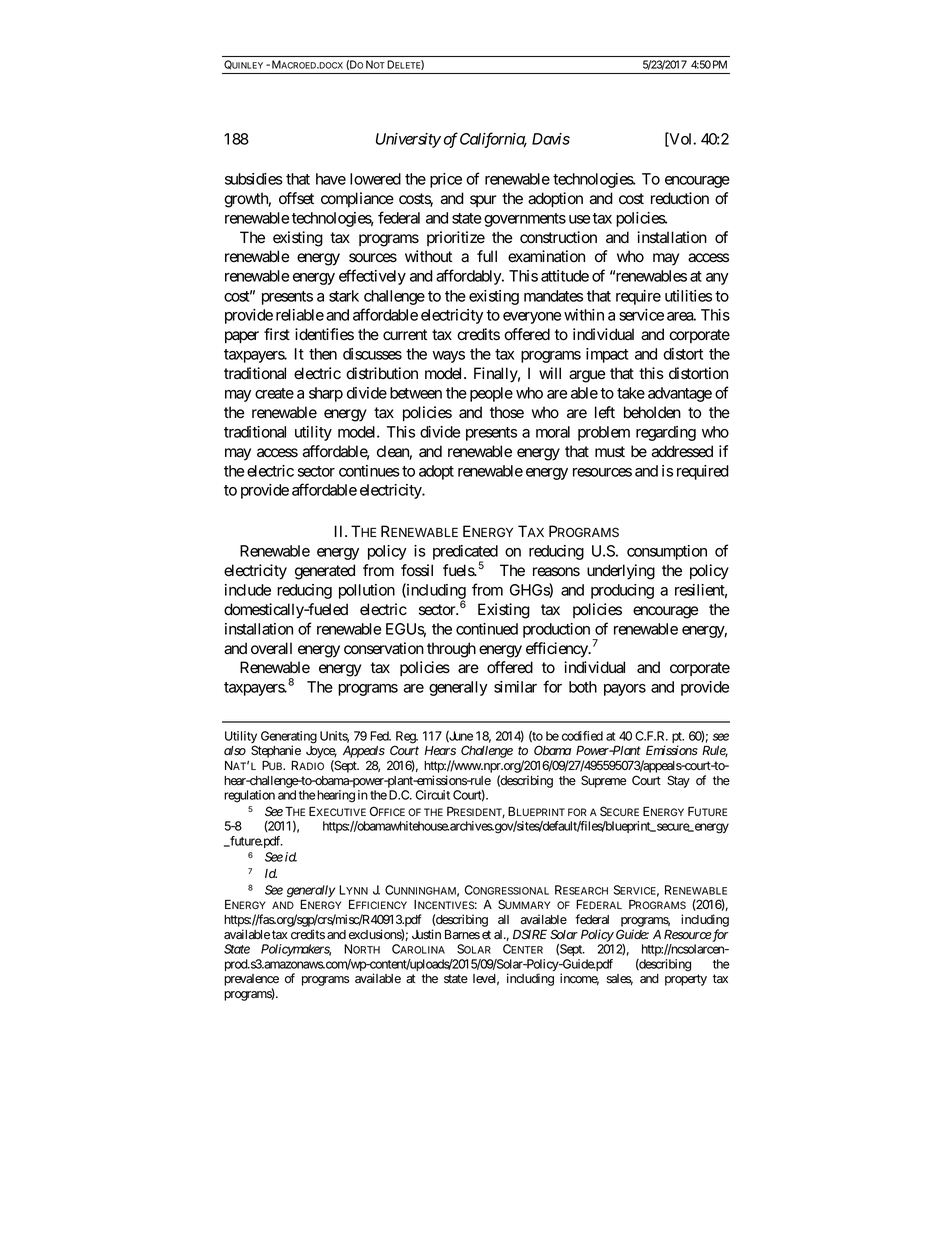 The image size is (952, 1233). What do you see at coordinates (680, 198) in the screenshot?
I see `reduction` at bounding box center [680, 198].
